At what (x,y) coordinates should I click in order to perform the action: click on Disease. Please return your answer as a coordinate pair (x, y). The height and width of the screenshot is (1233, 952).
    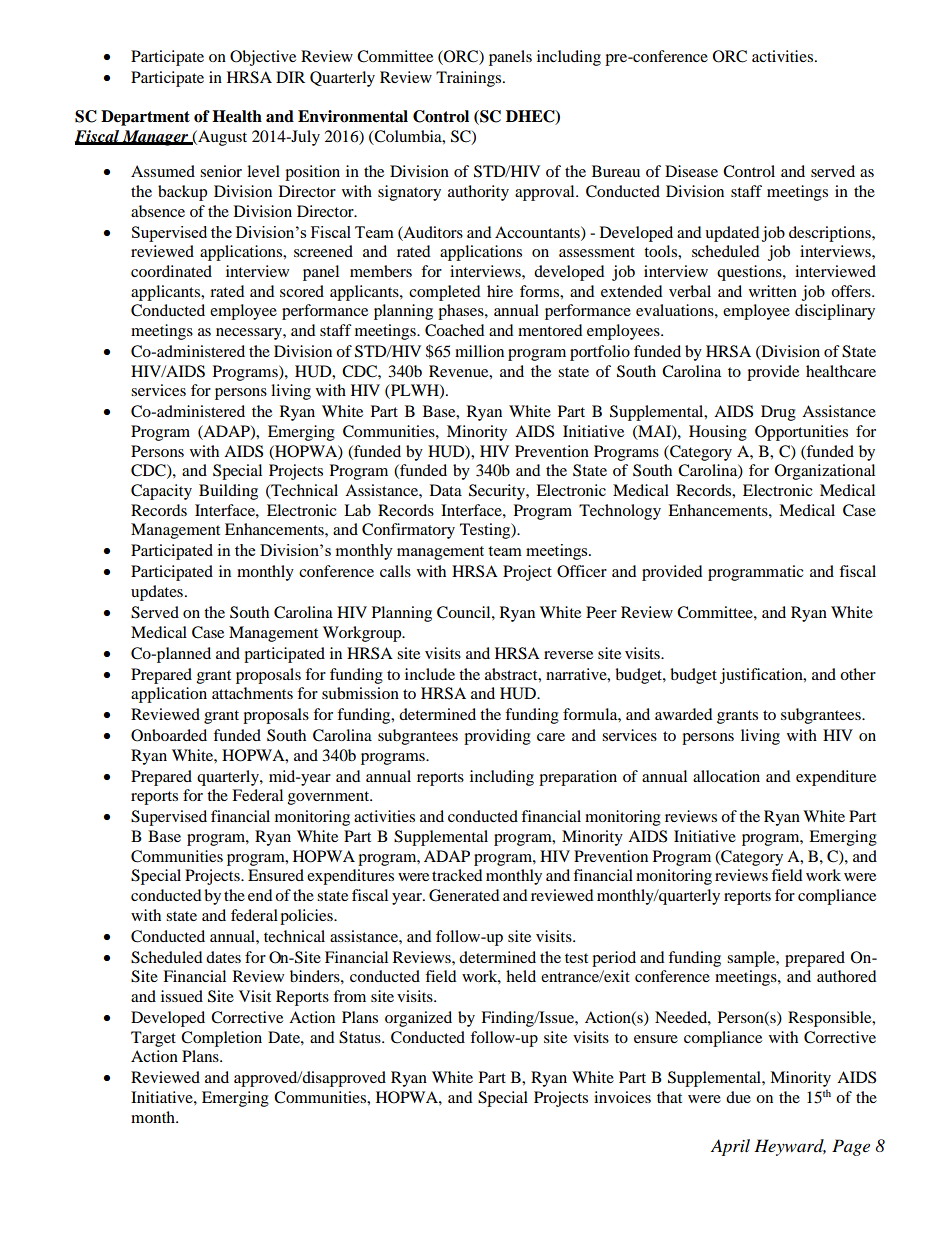
    Looking at the image, I should click on (691, 171).
